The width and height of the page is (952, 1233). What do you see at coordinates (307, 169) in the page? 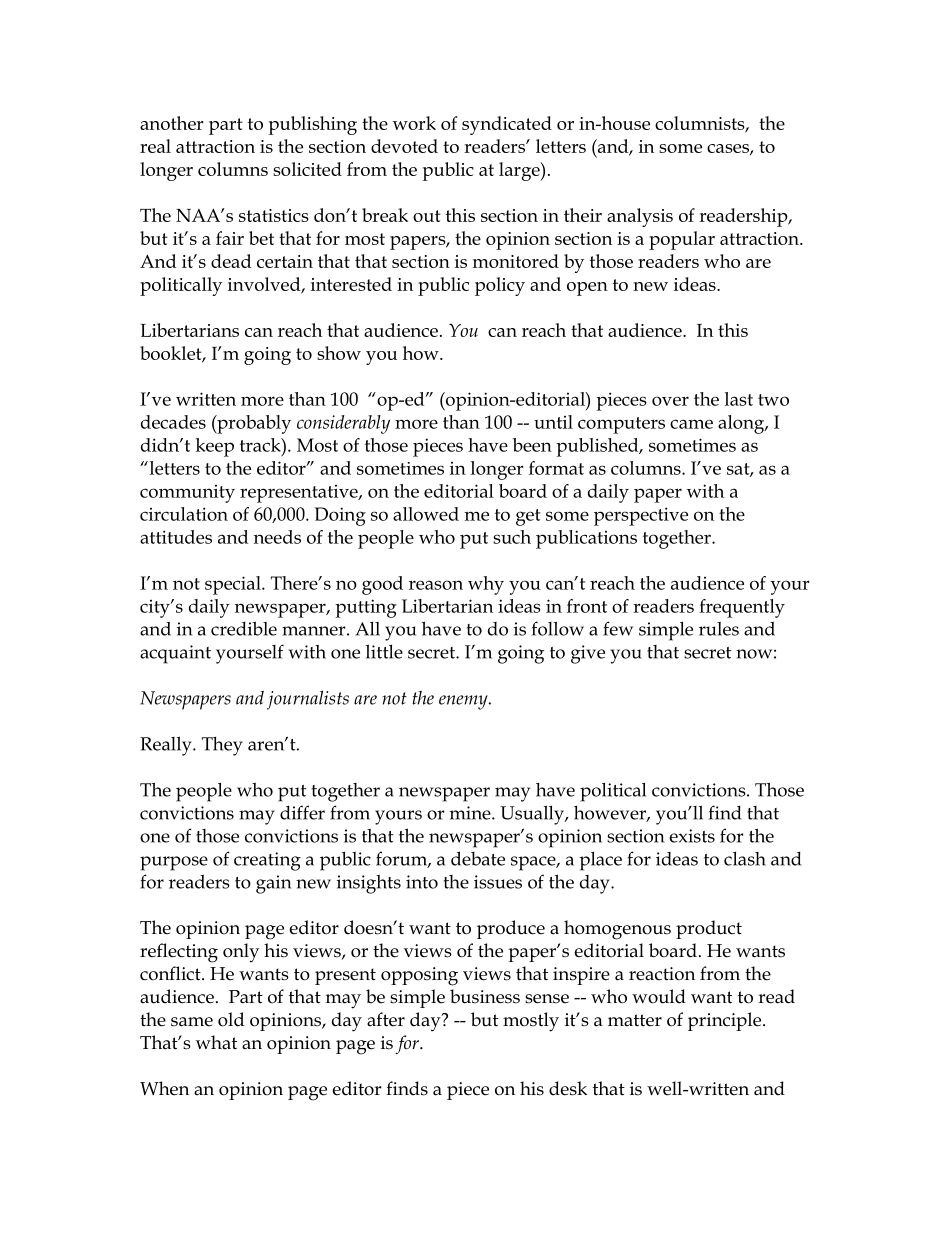
I see `solicited` at bounding box center [307, 169].
